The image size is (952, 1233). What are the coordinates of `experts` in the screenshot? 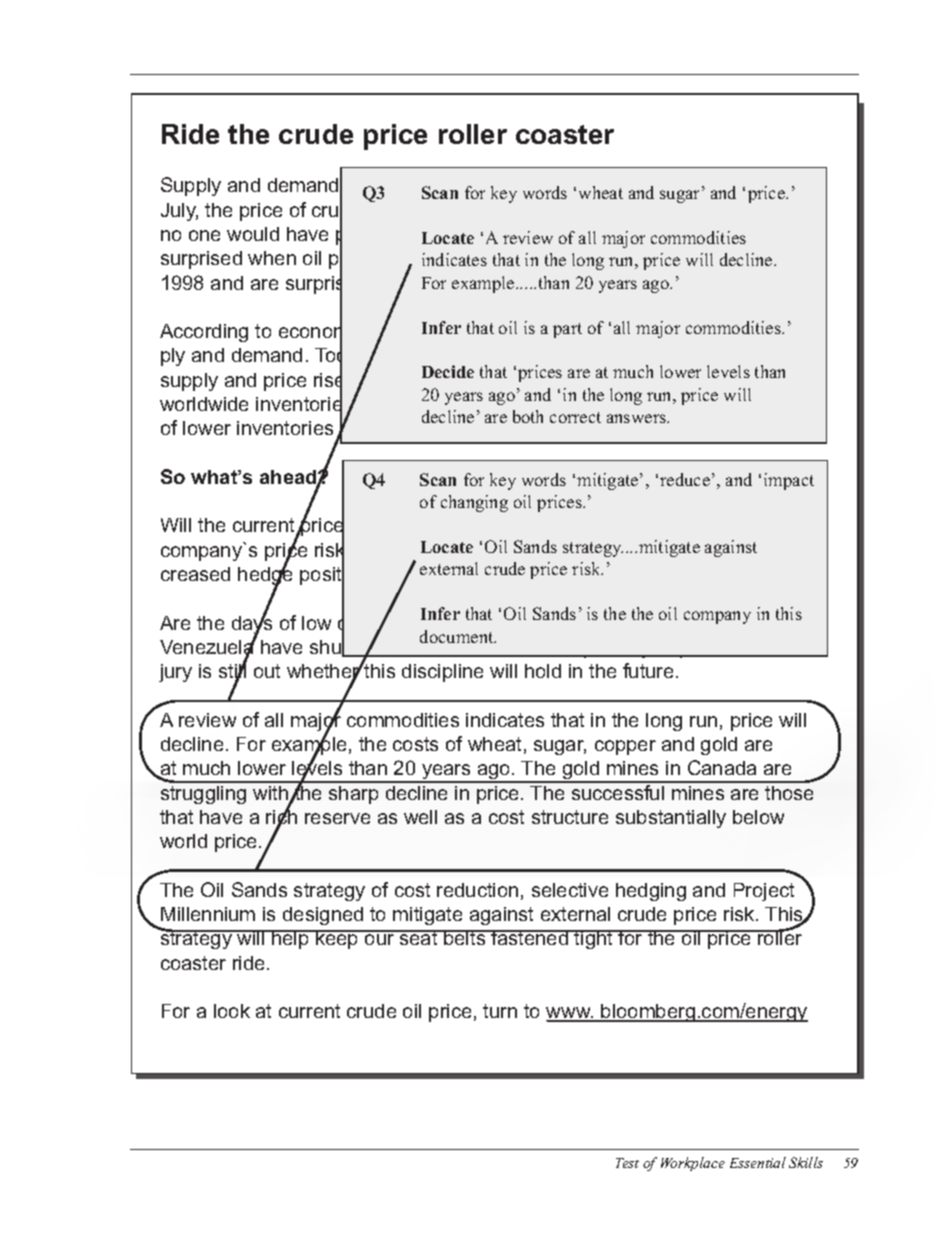 It's located at (705, 237).
